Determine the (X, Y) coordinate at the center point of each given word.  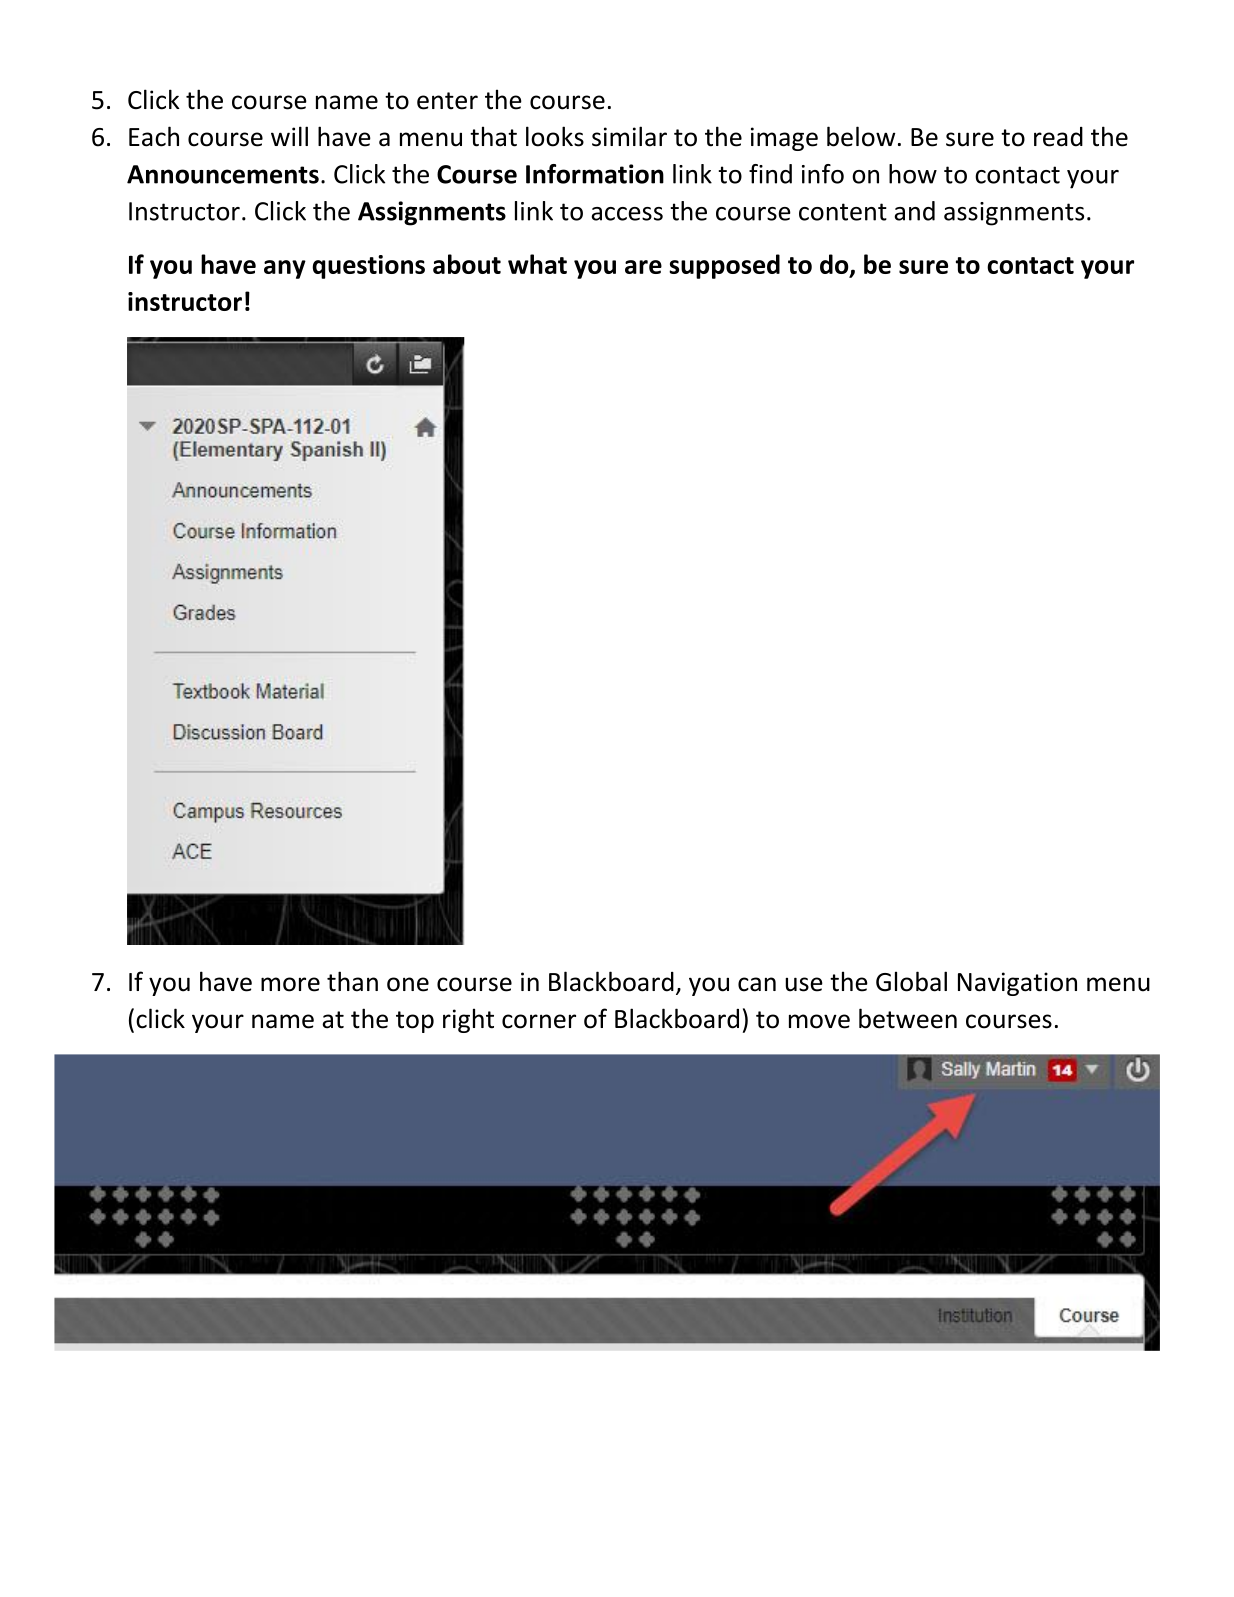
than (352, 981)
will (289, 136)
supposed (724, 266)
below (861, 136)
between (908, 1018)
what (537, 264)
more (290, 984)
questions (368, 267)
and (914, 211)
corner (539, 1021)
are (643, 267)
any (285, 269)
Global (911, 981)
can (757, 984)
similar (629, 136)
